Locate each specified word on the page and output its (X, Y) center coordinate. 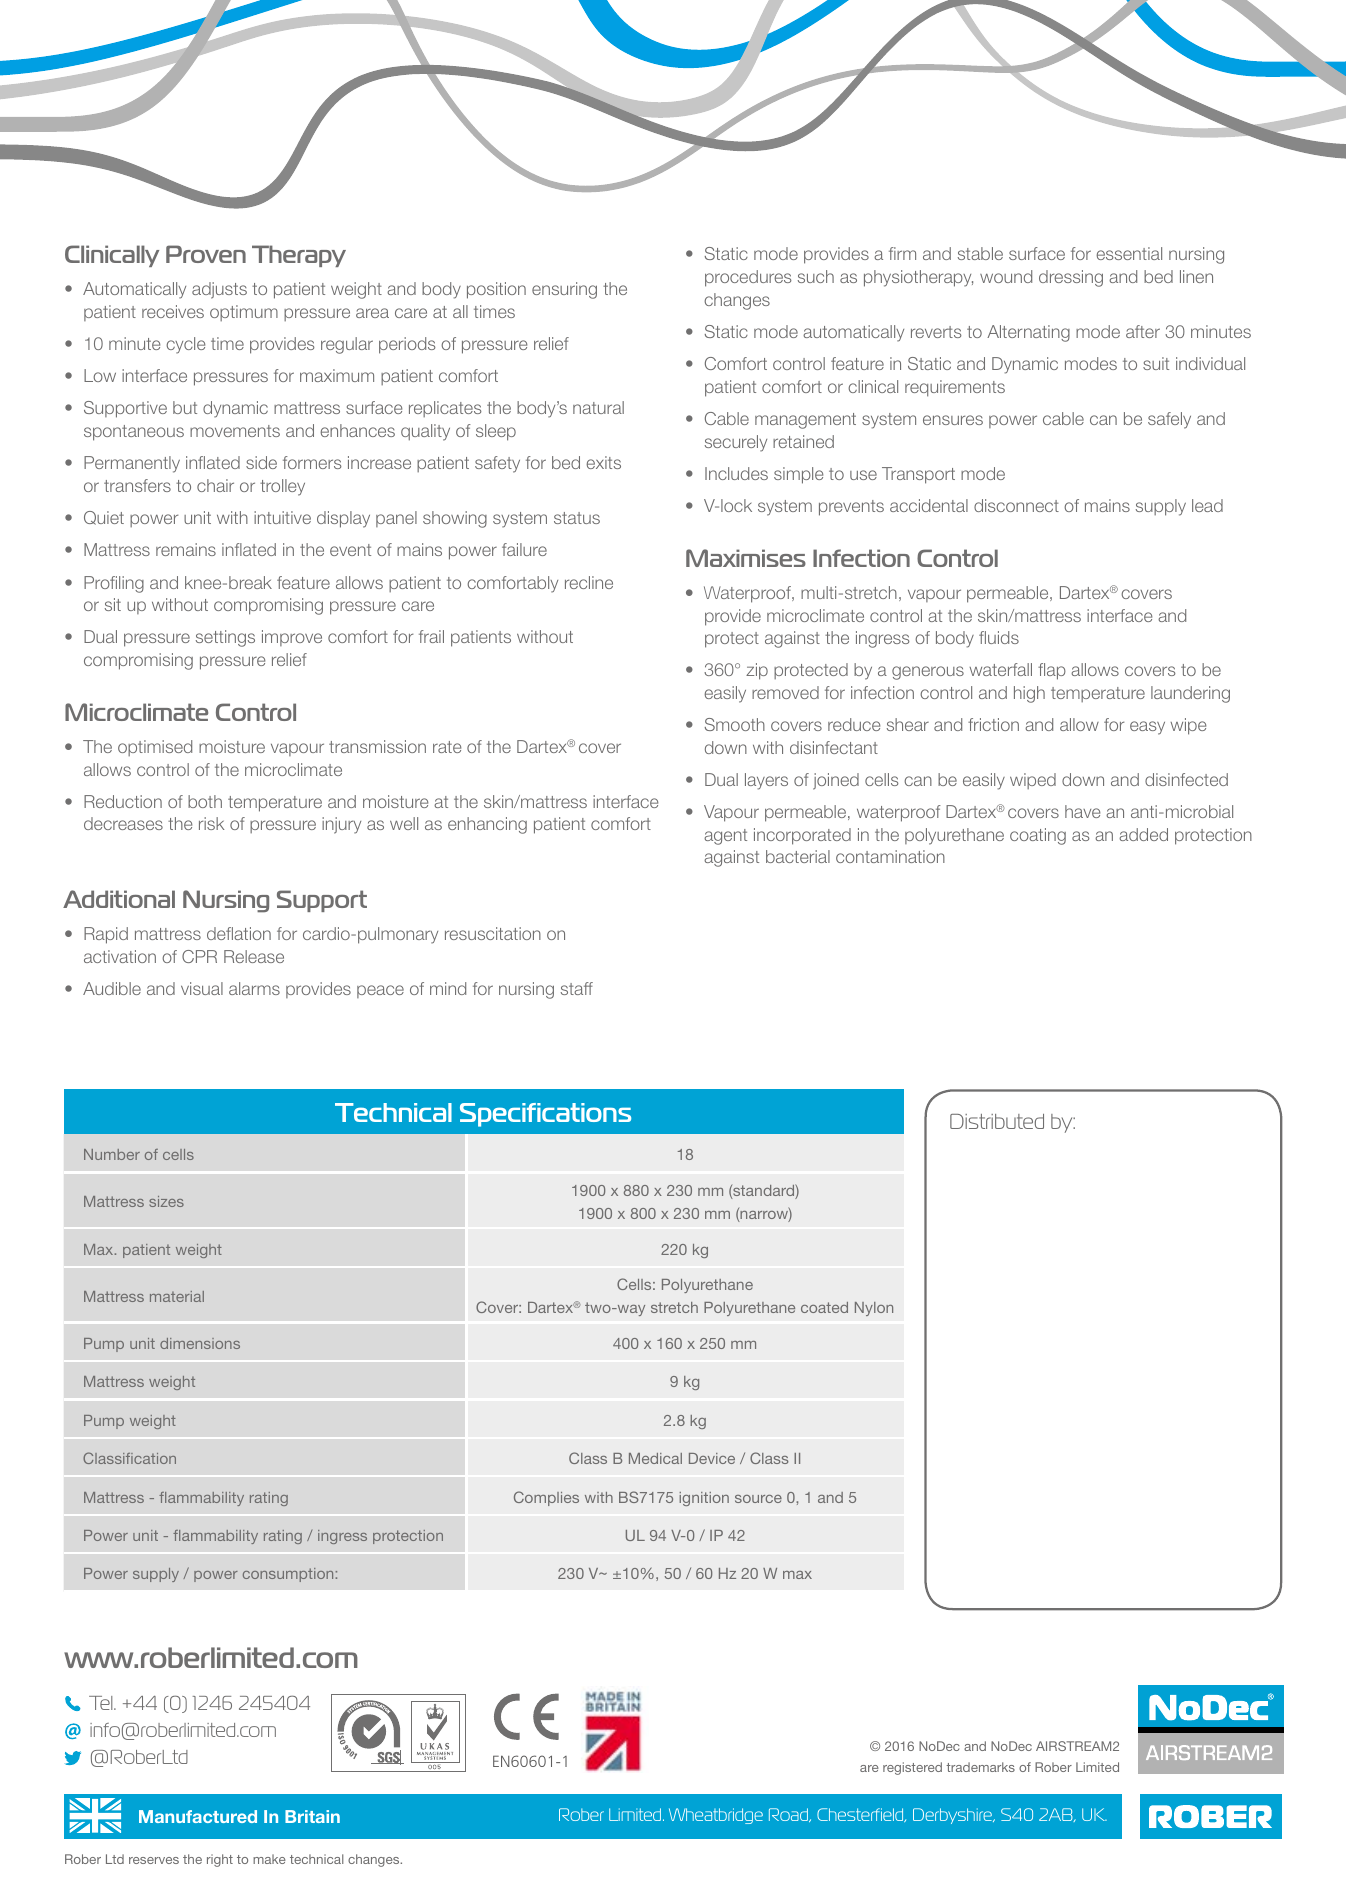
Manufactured (198, 1816)
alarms (254, 988)
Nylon (874, 1309)
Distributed (997, 1121)
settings (225, 638)
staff (577, 988)
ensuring (564, 290)
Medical (655, 1458)
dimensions (200, 1343)
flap (1052, 671)
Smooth (735, 724)
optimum (244, 313)
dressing (1071, 278)
